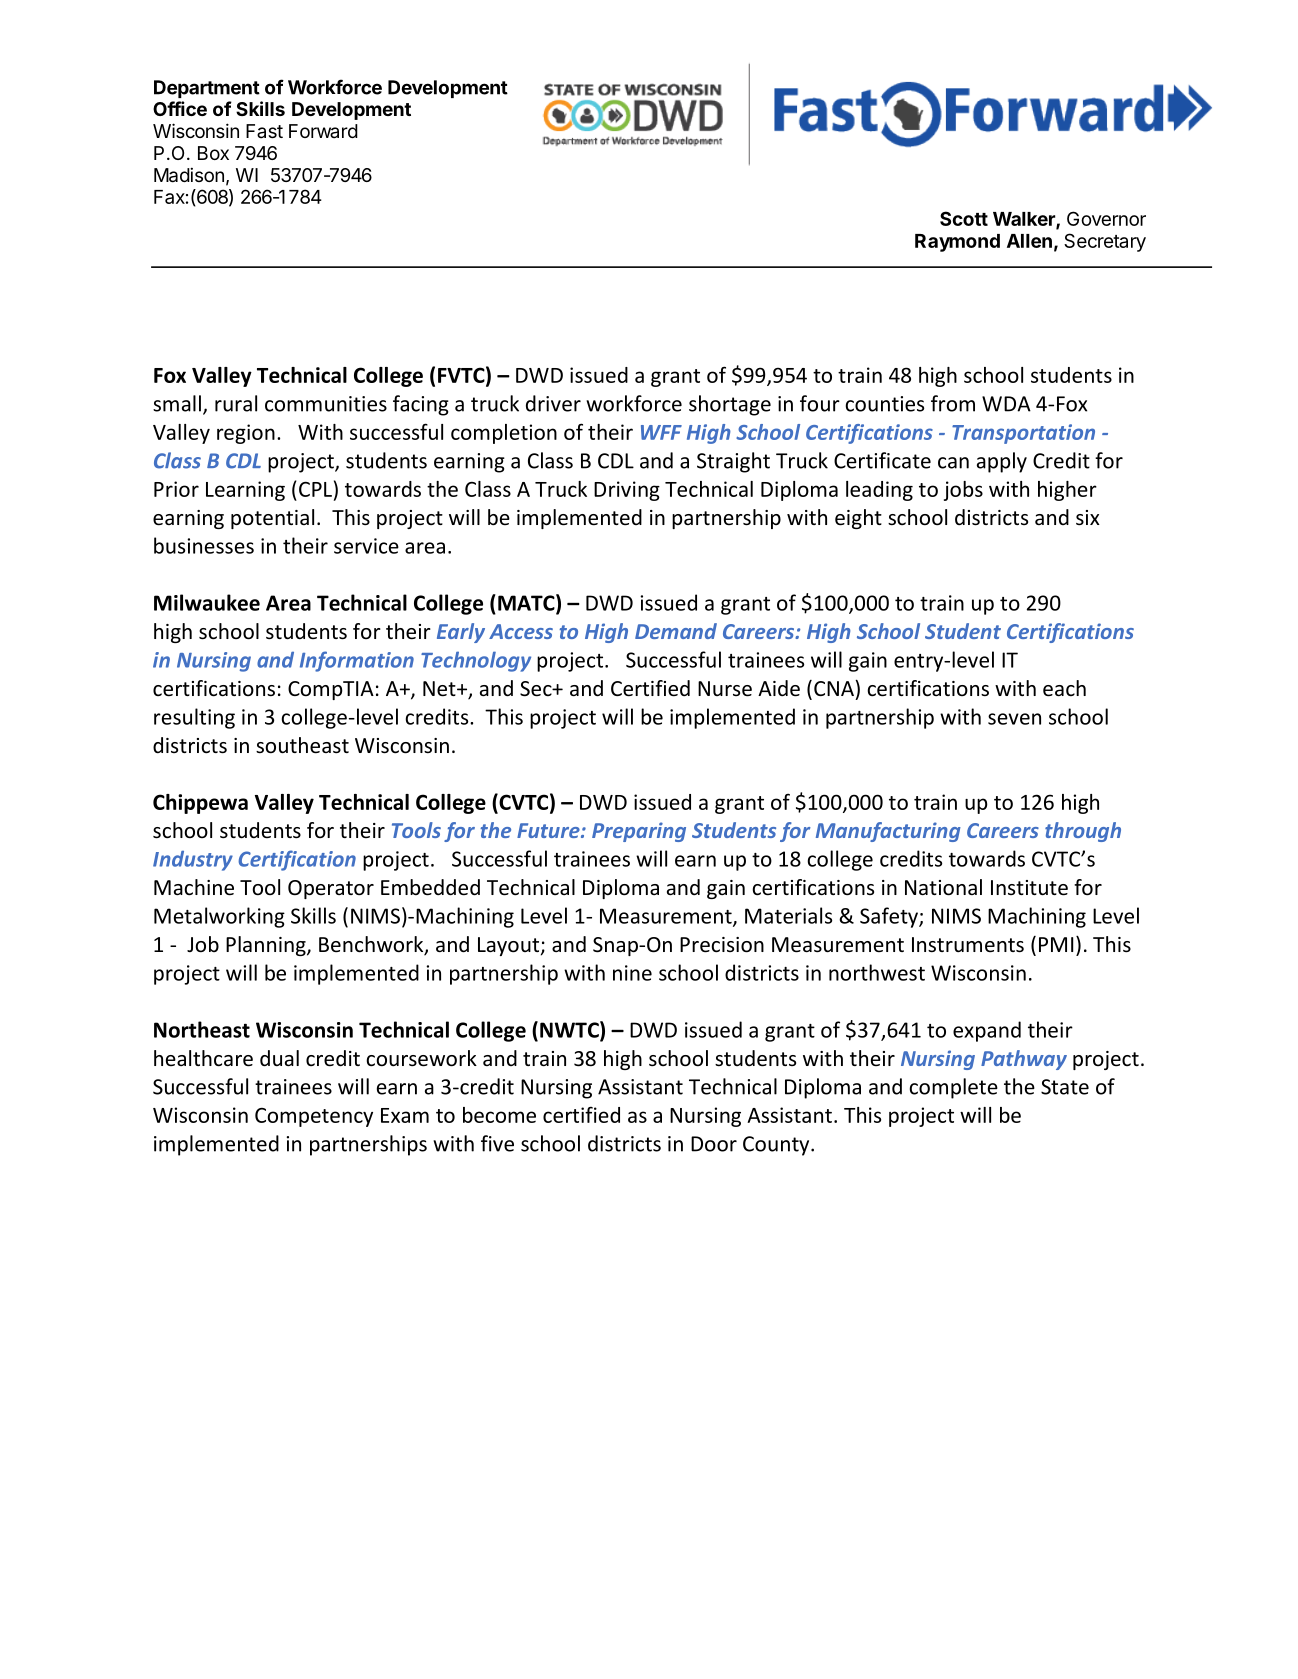  What do you see at coordinates (1064, 688) in the image?
I see `each` at bounding box center [1064, 688].
